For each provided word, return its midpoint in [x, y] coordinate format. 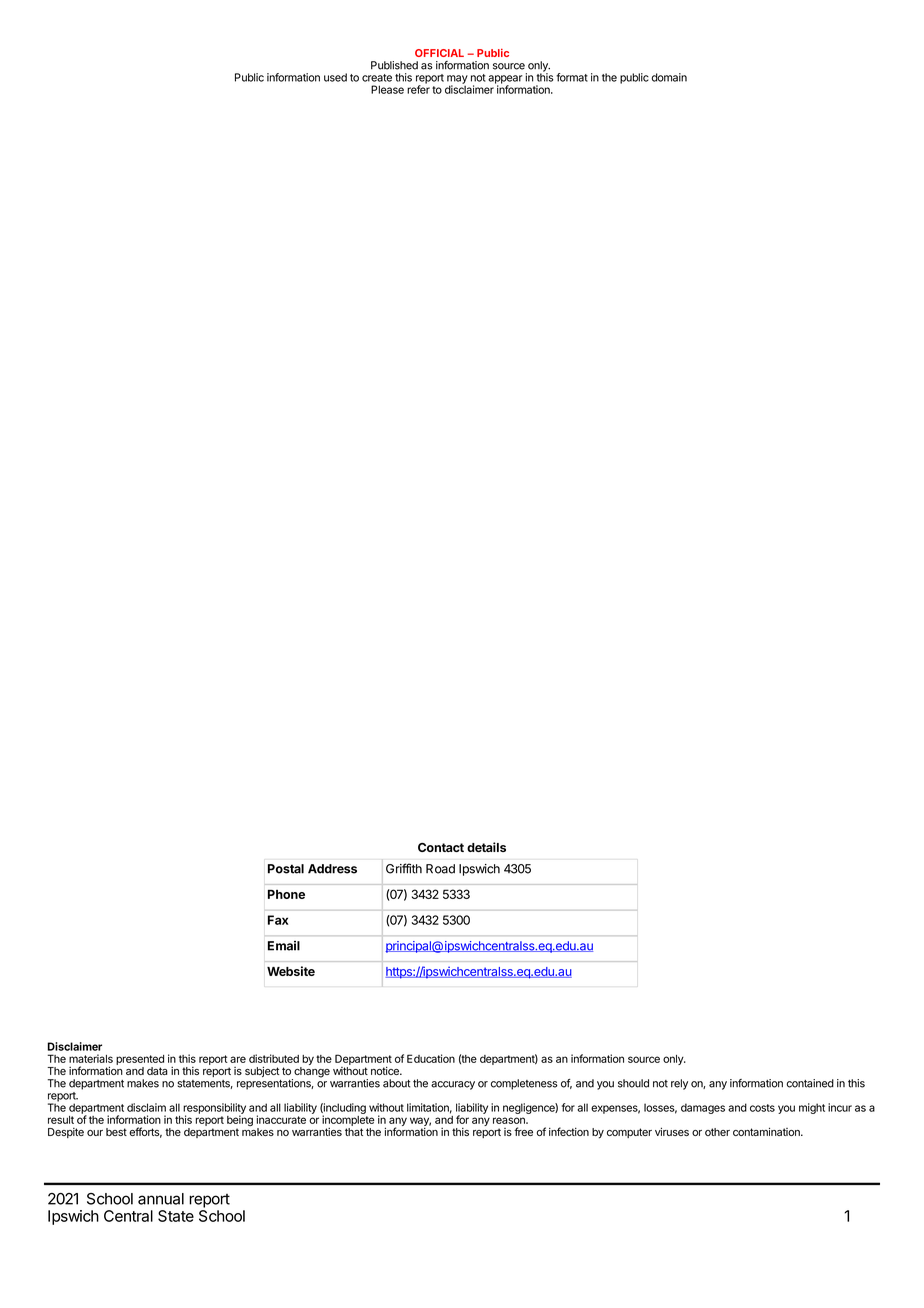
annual [161, 1199]
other [717, 1132]
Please [387, 89]
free [523, 1131]
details [486, 847]
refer [418, 88]
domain [669, 77]
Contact [441, 847]
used [335, 77]
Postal [286, 869]
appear [505, 80]
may [457, 80]
